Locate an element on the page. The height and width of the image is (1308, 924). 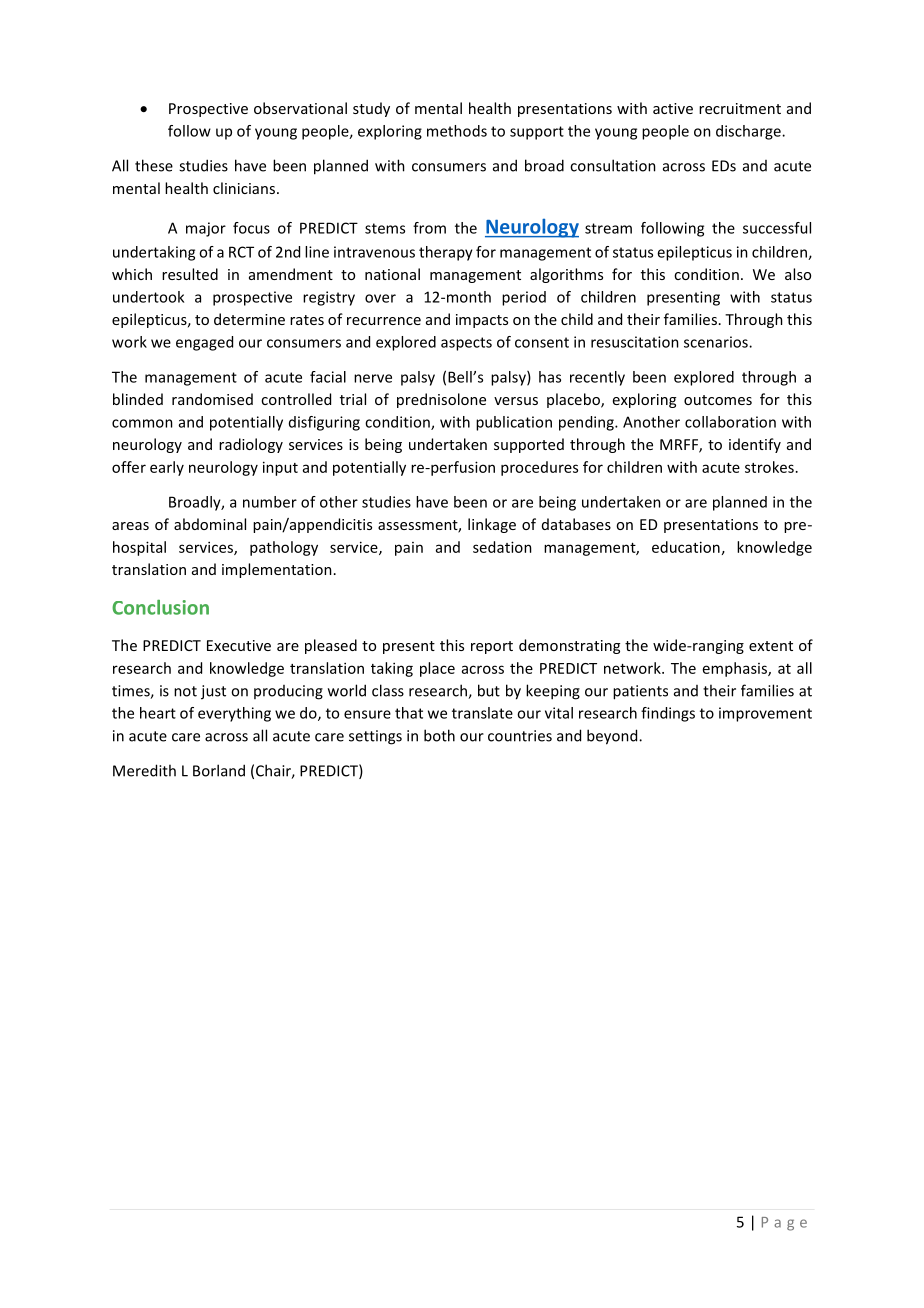
radiology is located at coordinates (251, 445).
